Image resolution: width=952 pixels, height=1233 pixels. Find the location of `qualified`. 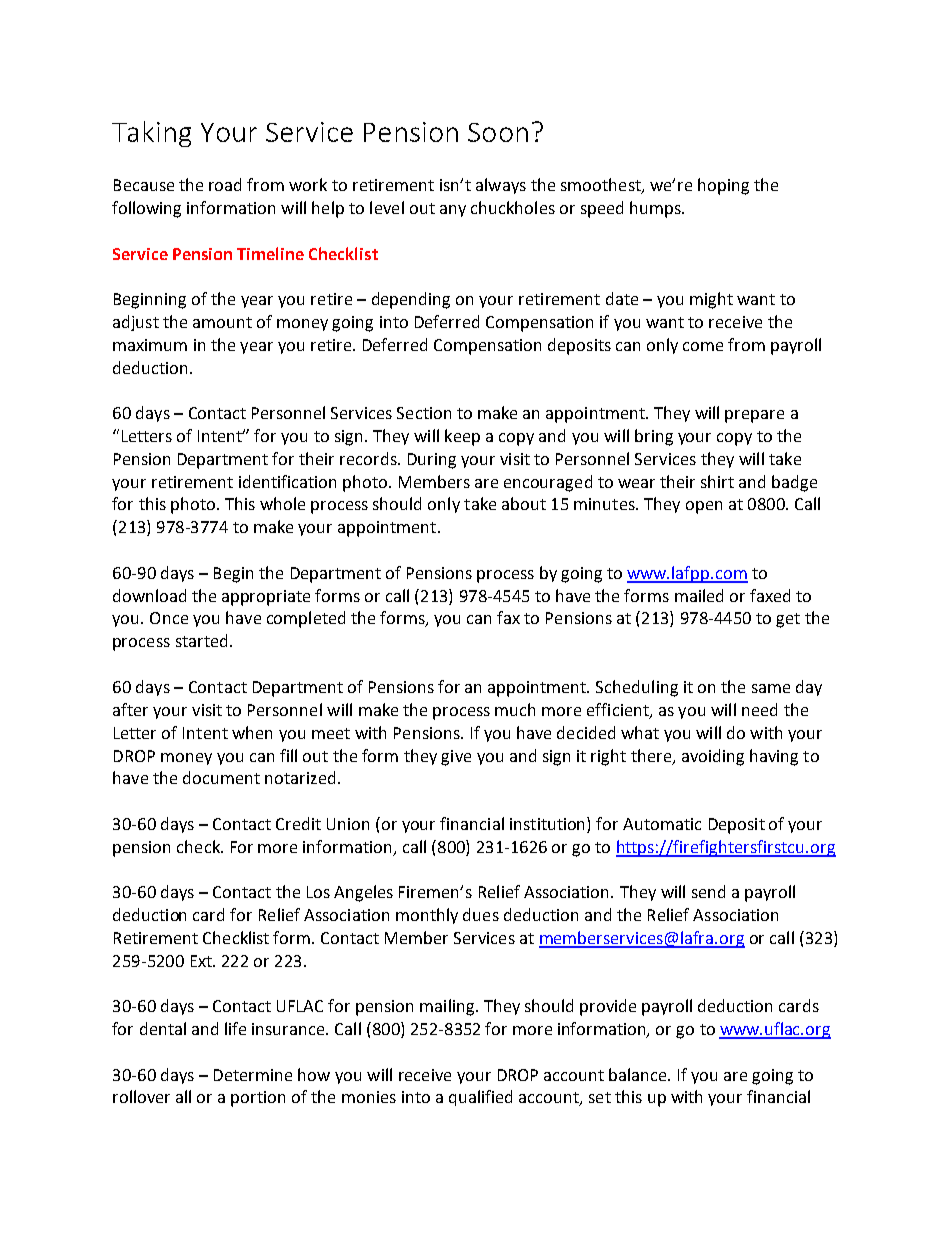

qualified is located at coordinates (480, 1098).
